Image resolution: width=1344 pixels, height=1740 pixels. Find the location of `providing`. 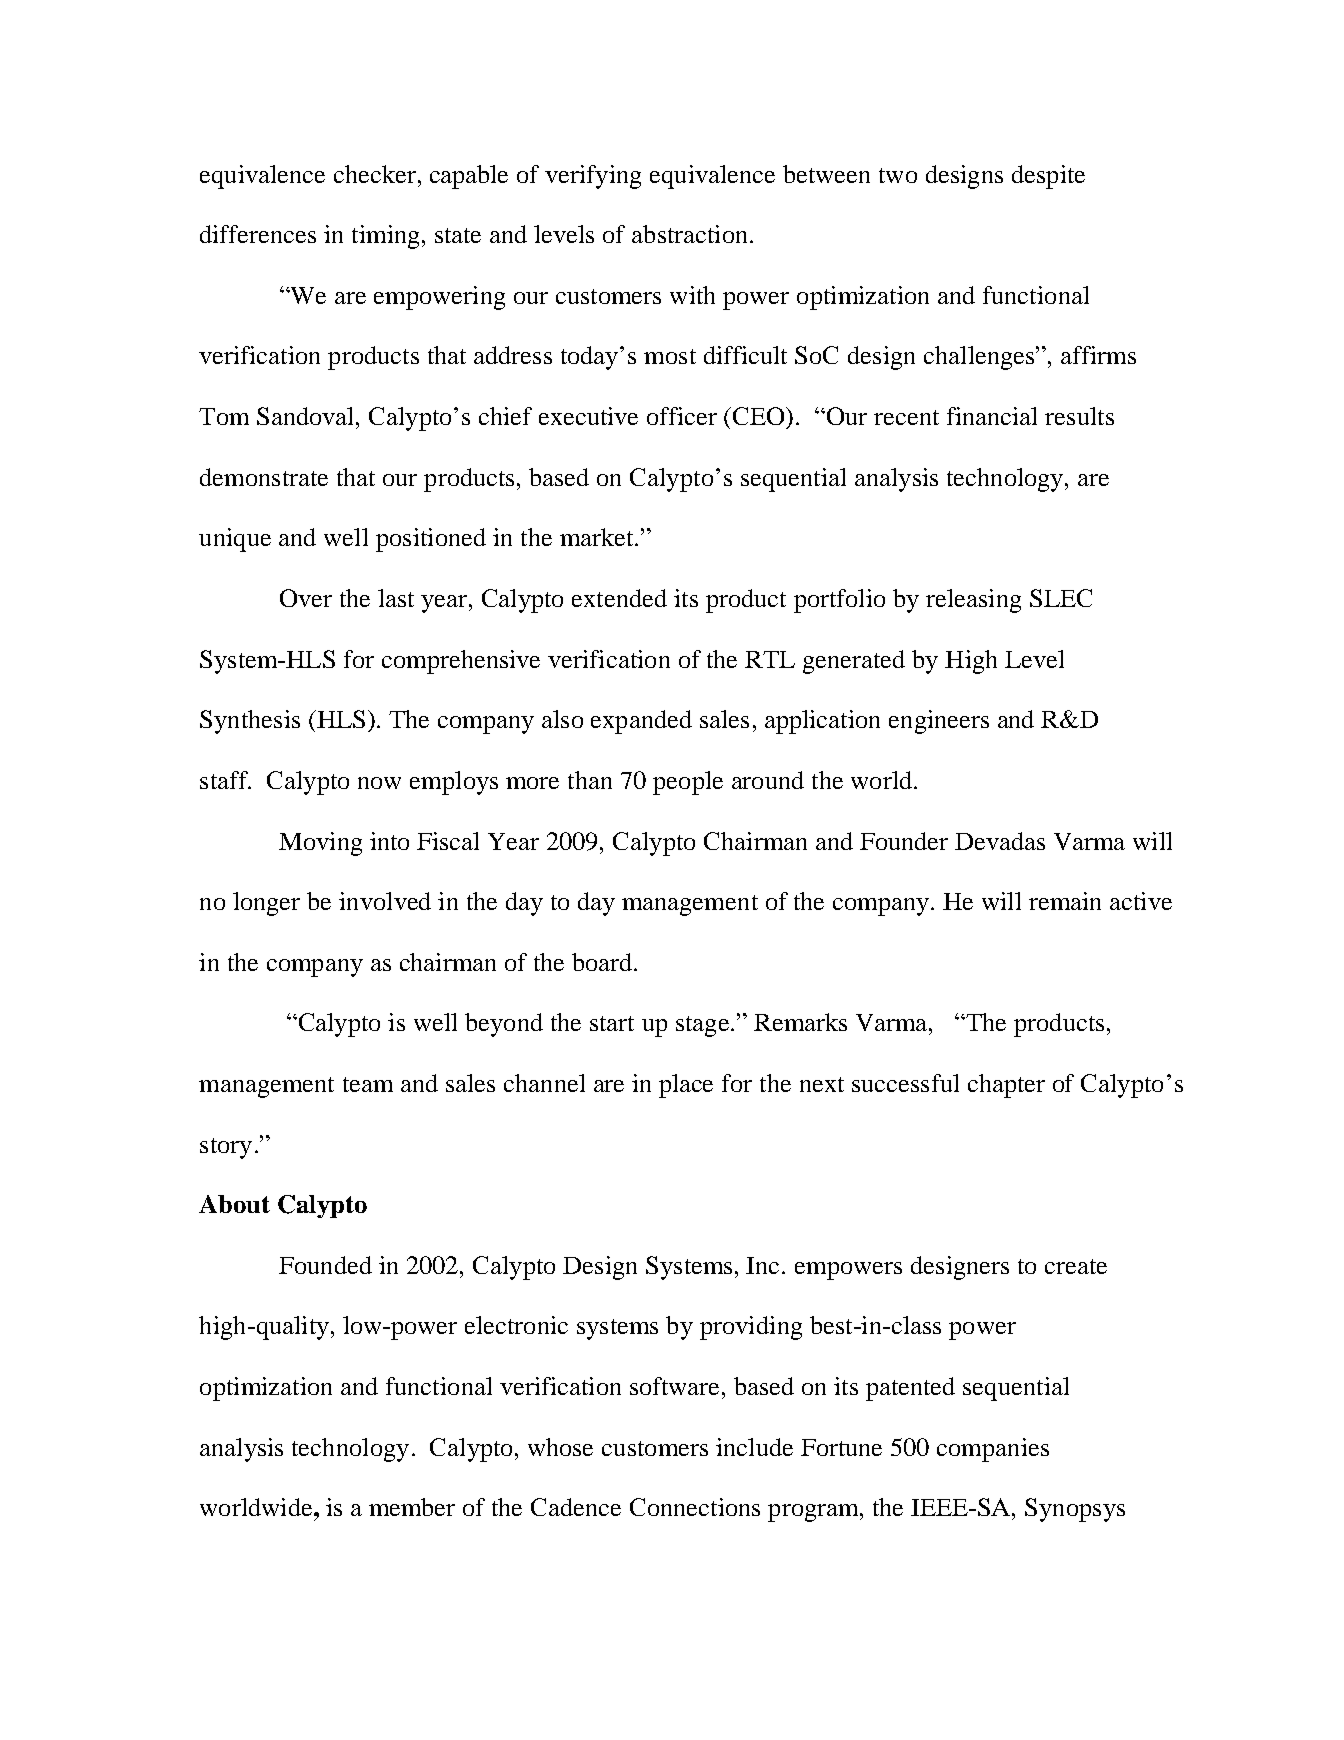

providing is located at coordinates (751, 1328).
